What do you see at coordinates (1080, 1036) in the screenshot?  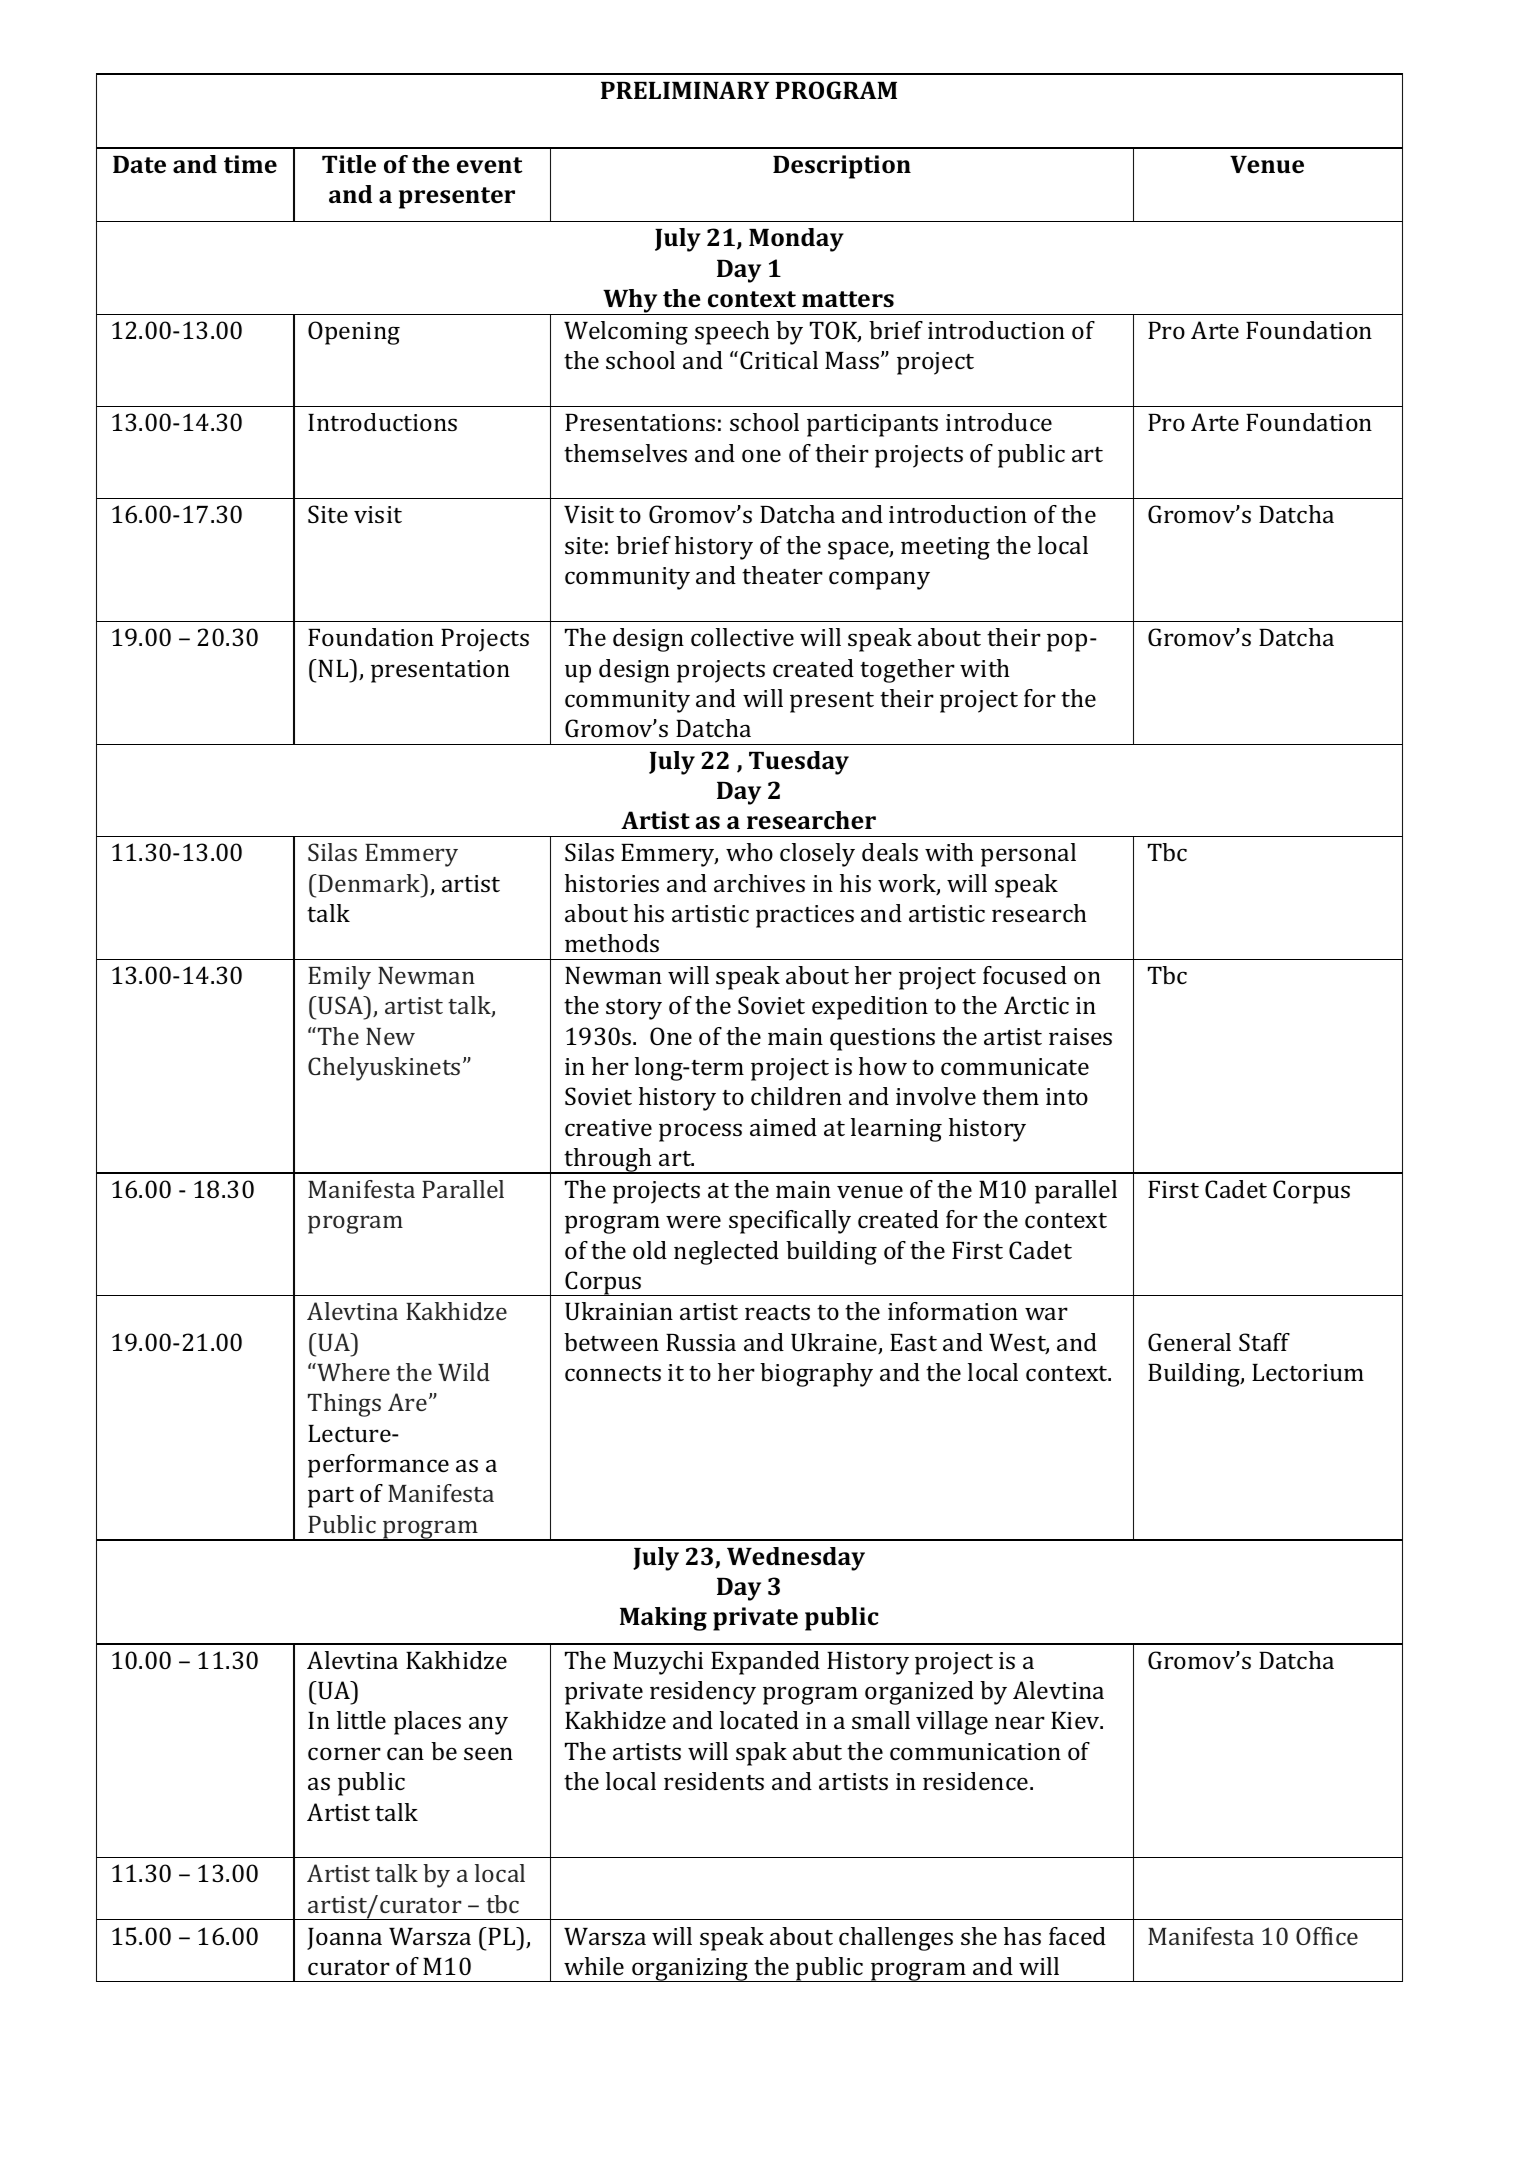 I see `raises` at bounding box center [1080, 1036].
